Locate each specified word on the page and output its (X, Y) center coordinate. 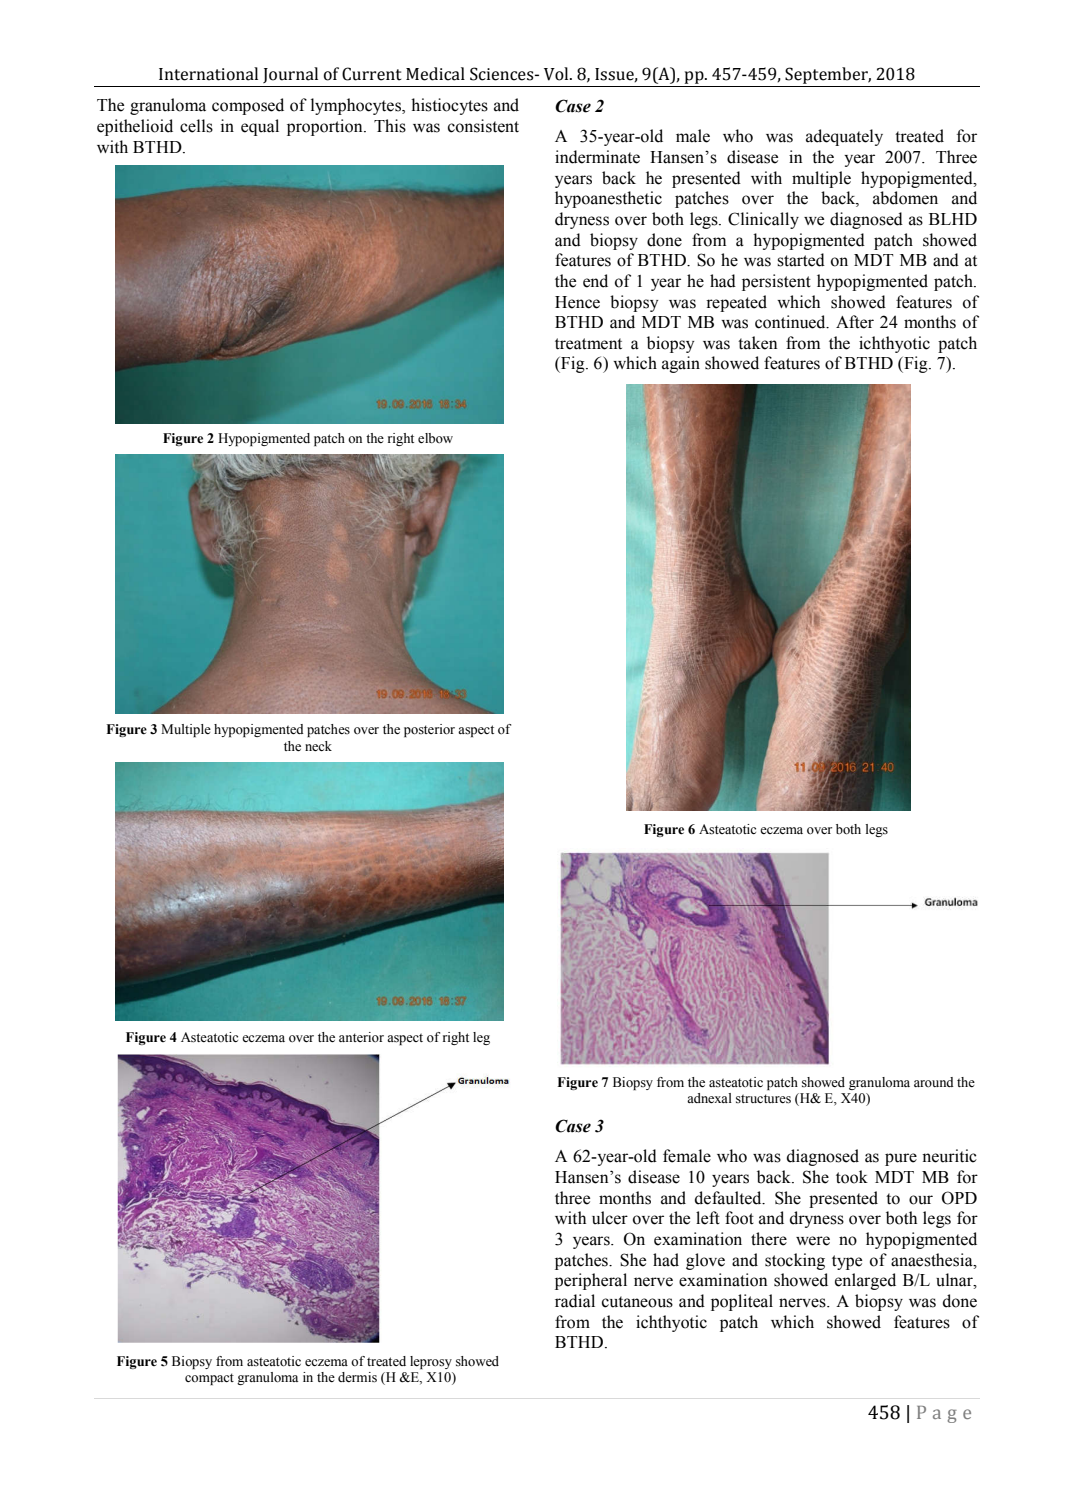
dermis (357, 1377)
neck (318, 746)
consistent (483, 126)
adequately (844, 137)
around (933, 1082)
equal (260, 127)
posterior (429, 730)
